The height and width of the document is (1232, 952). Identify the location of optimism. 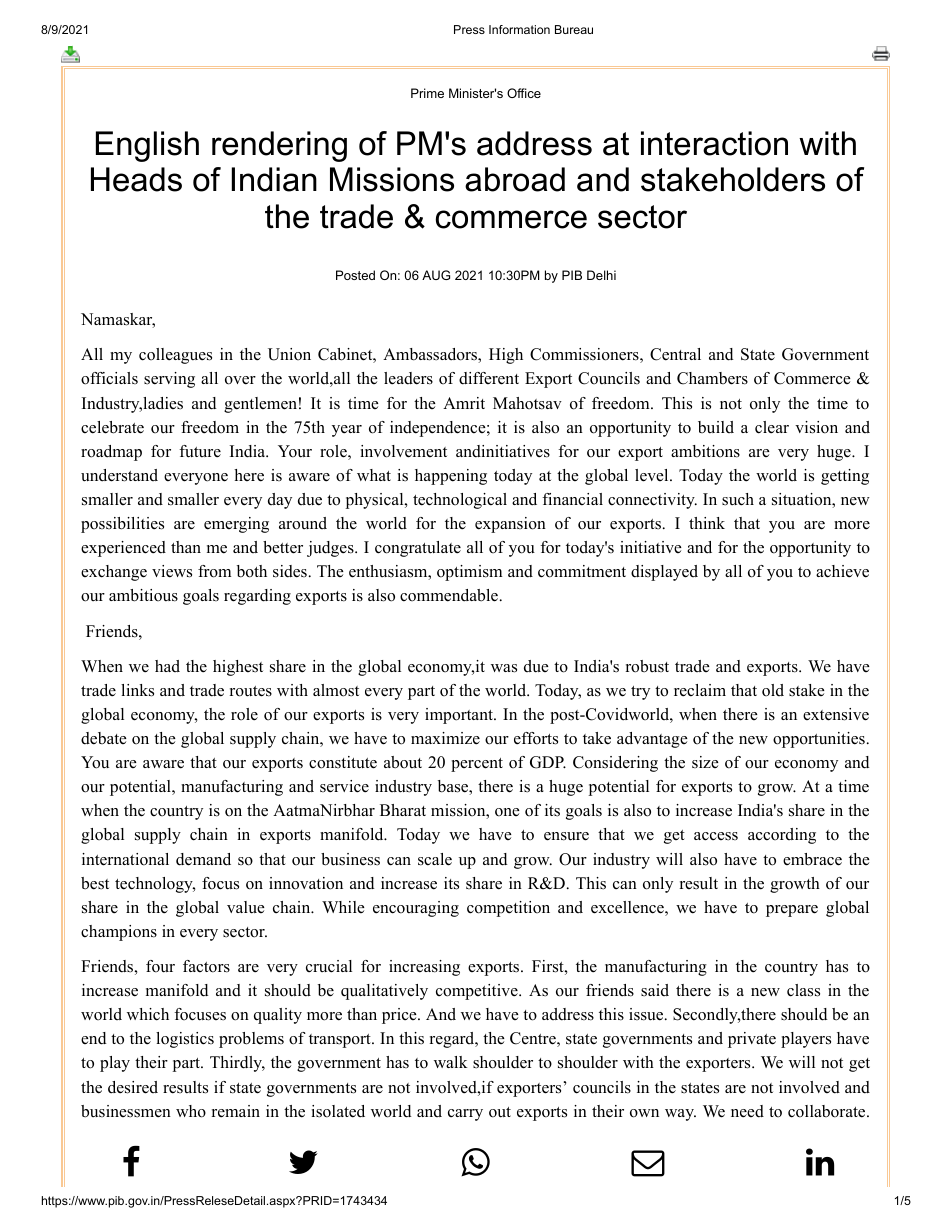
(469, 573).
